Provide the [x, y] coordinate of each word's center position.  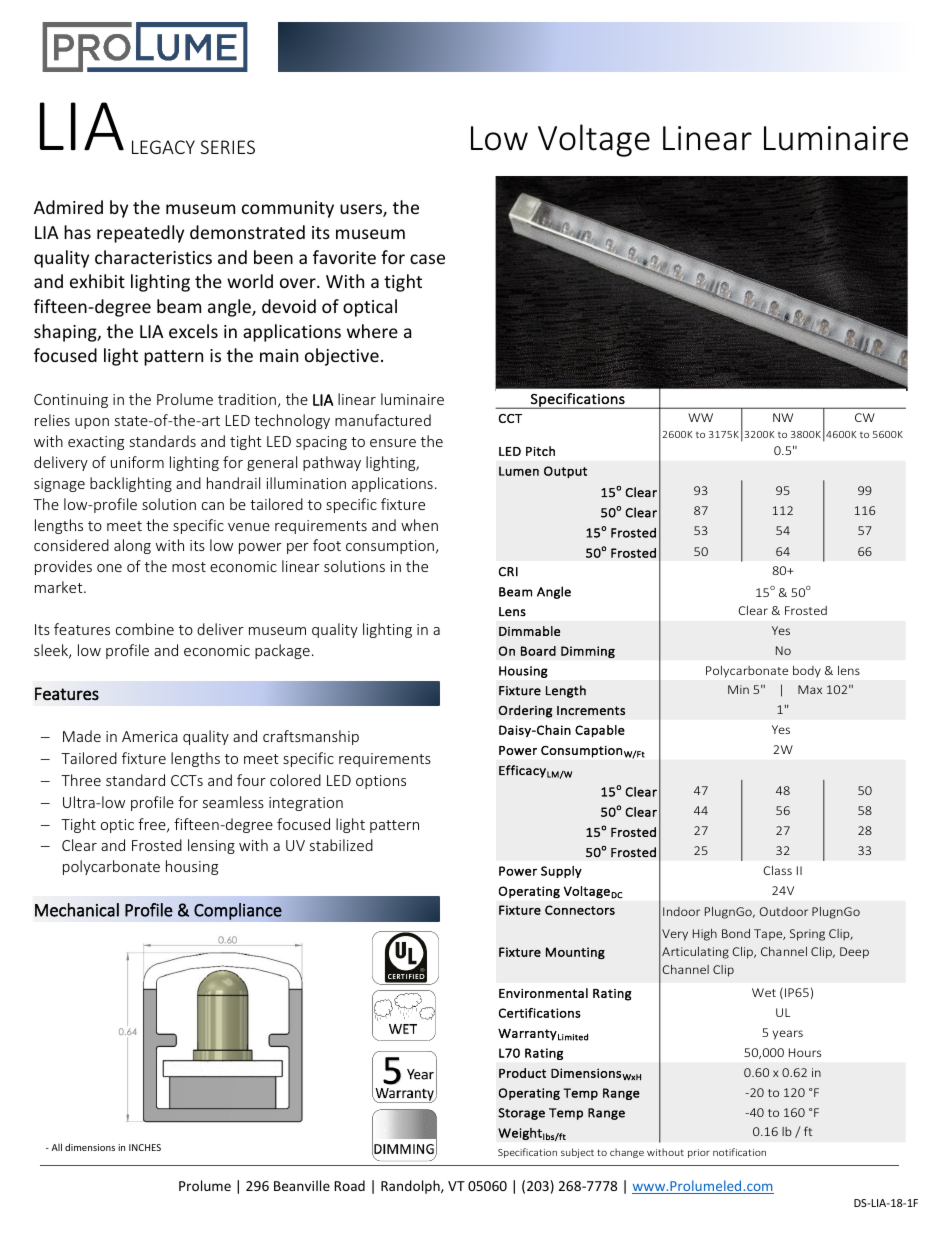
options [381, 782]
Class [777, 870]
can [213, 506]
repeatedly [140, 234]
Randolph [411, 1187]
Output [565, 472]
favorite [344, 257]
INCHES [145, 1147]
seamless [233, 802]
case [427, 259]
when [419, 525]
